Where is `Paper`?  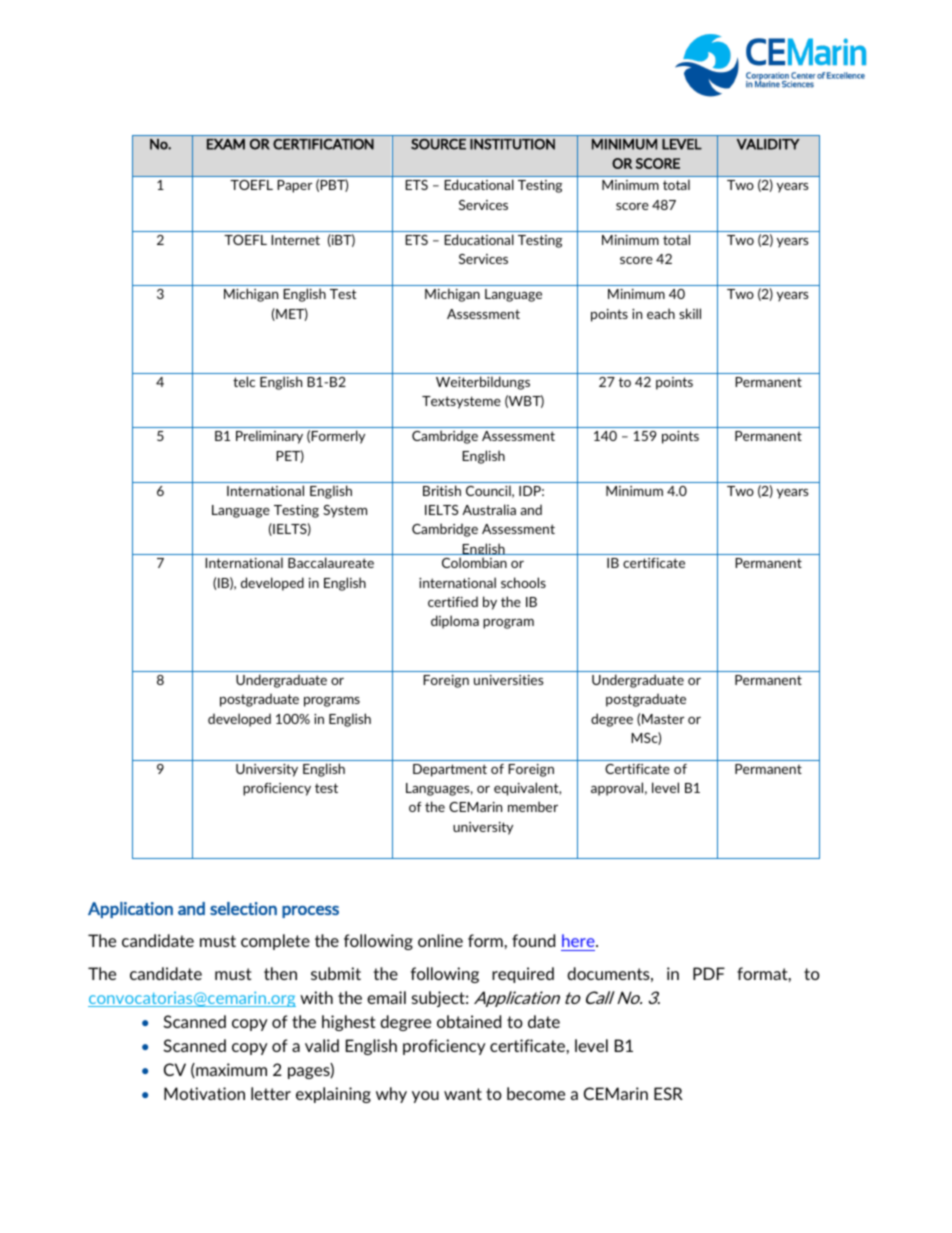 Paper is located at coordinates (294, 186).
